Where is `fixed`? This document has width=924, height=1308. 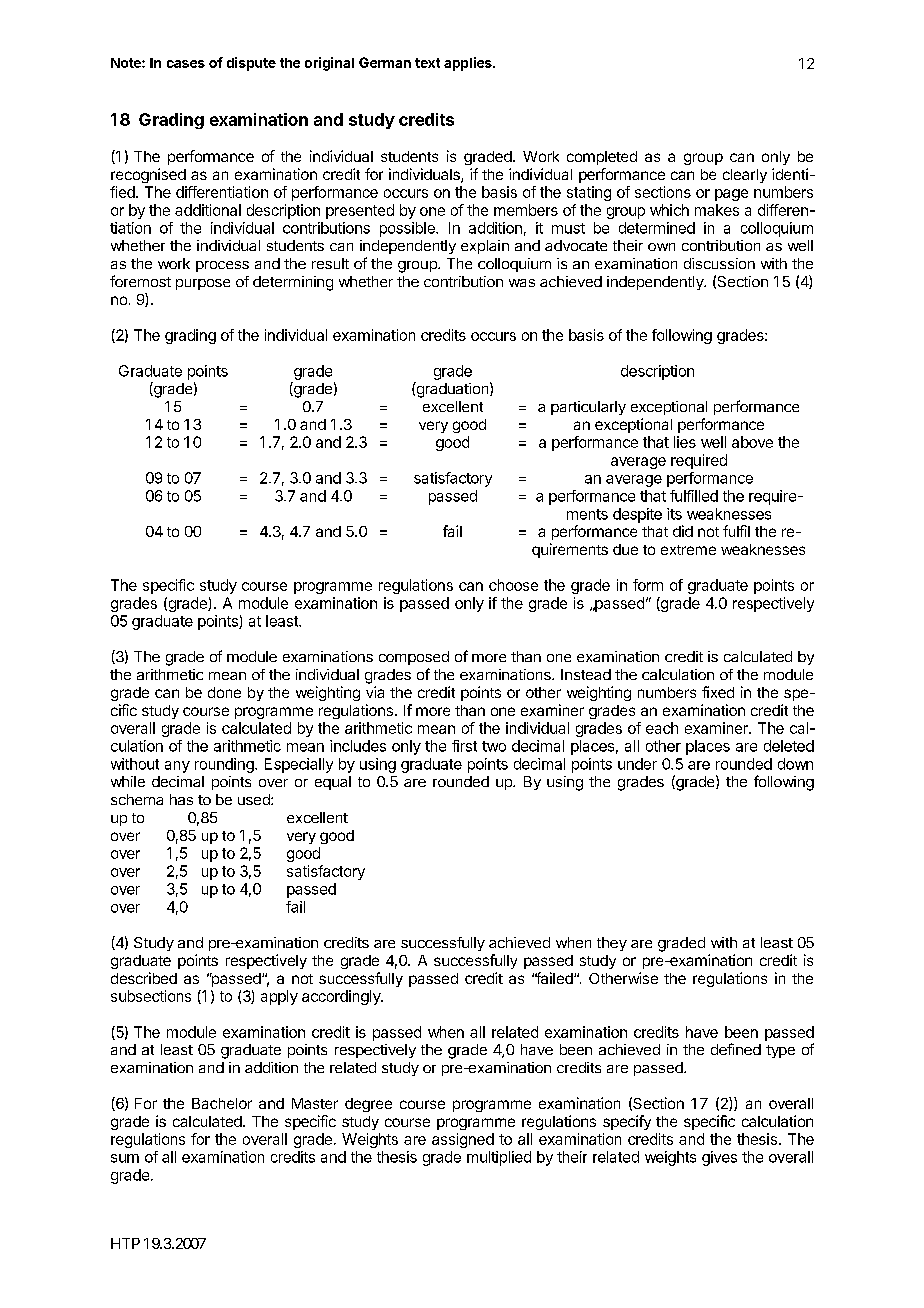 fixed is located at coordinates (718, 692).
